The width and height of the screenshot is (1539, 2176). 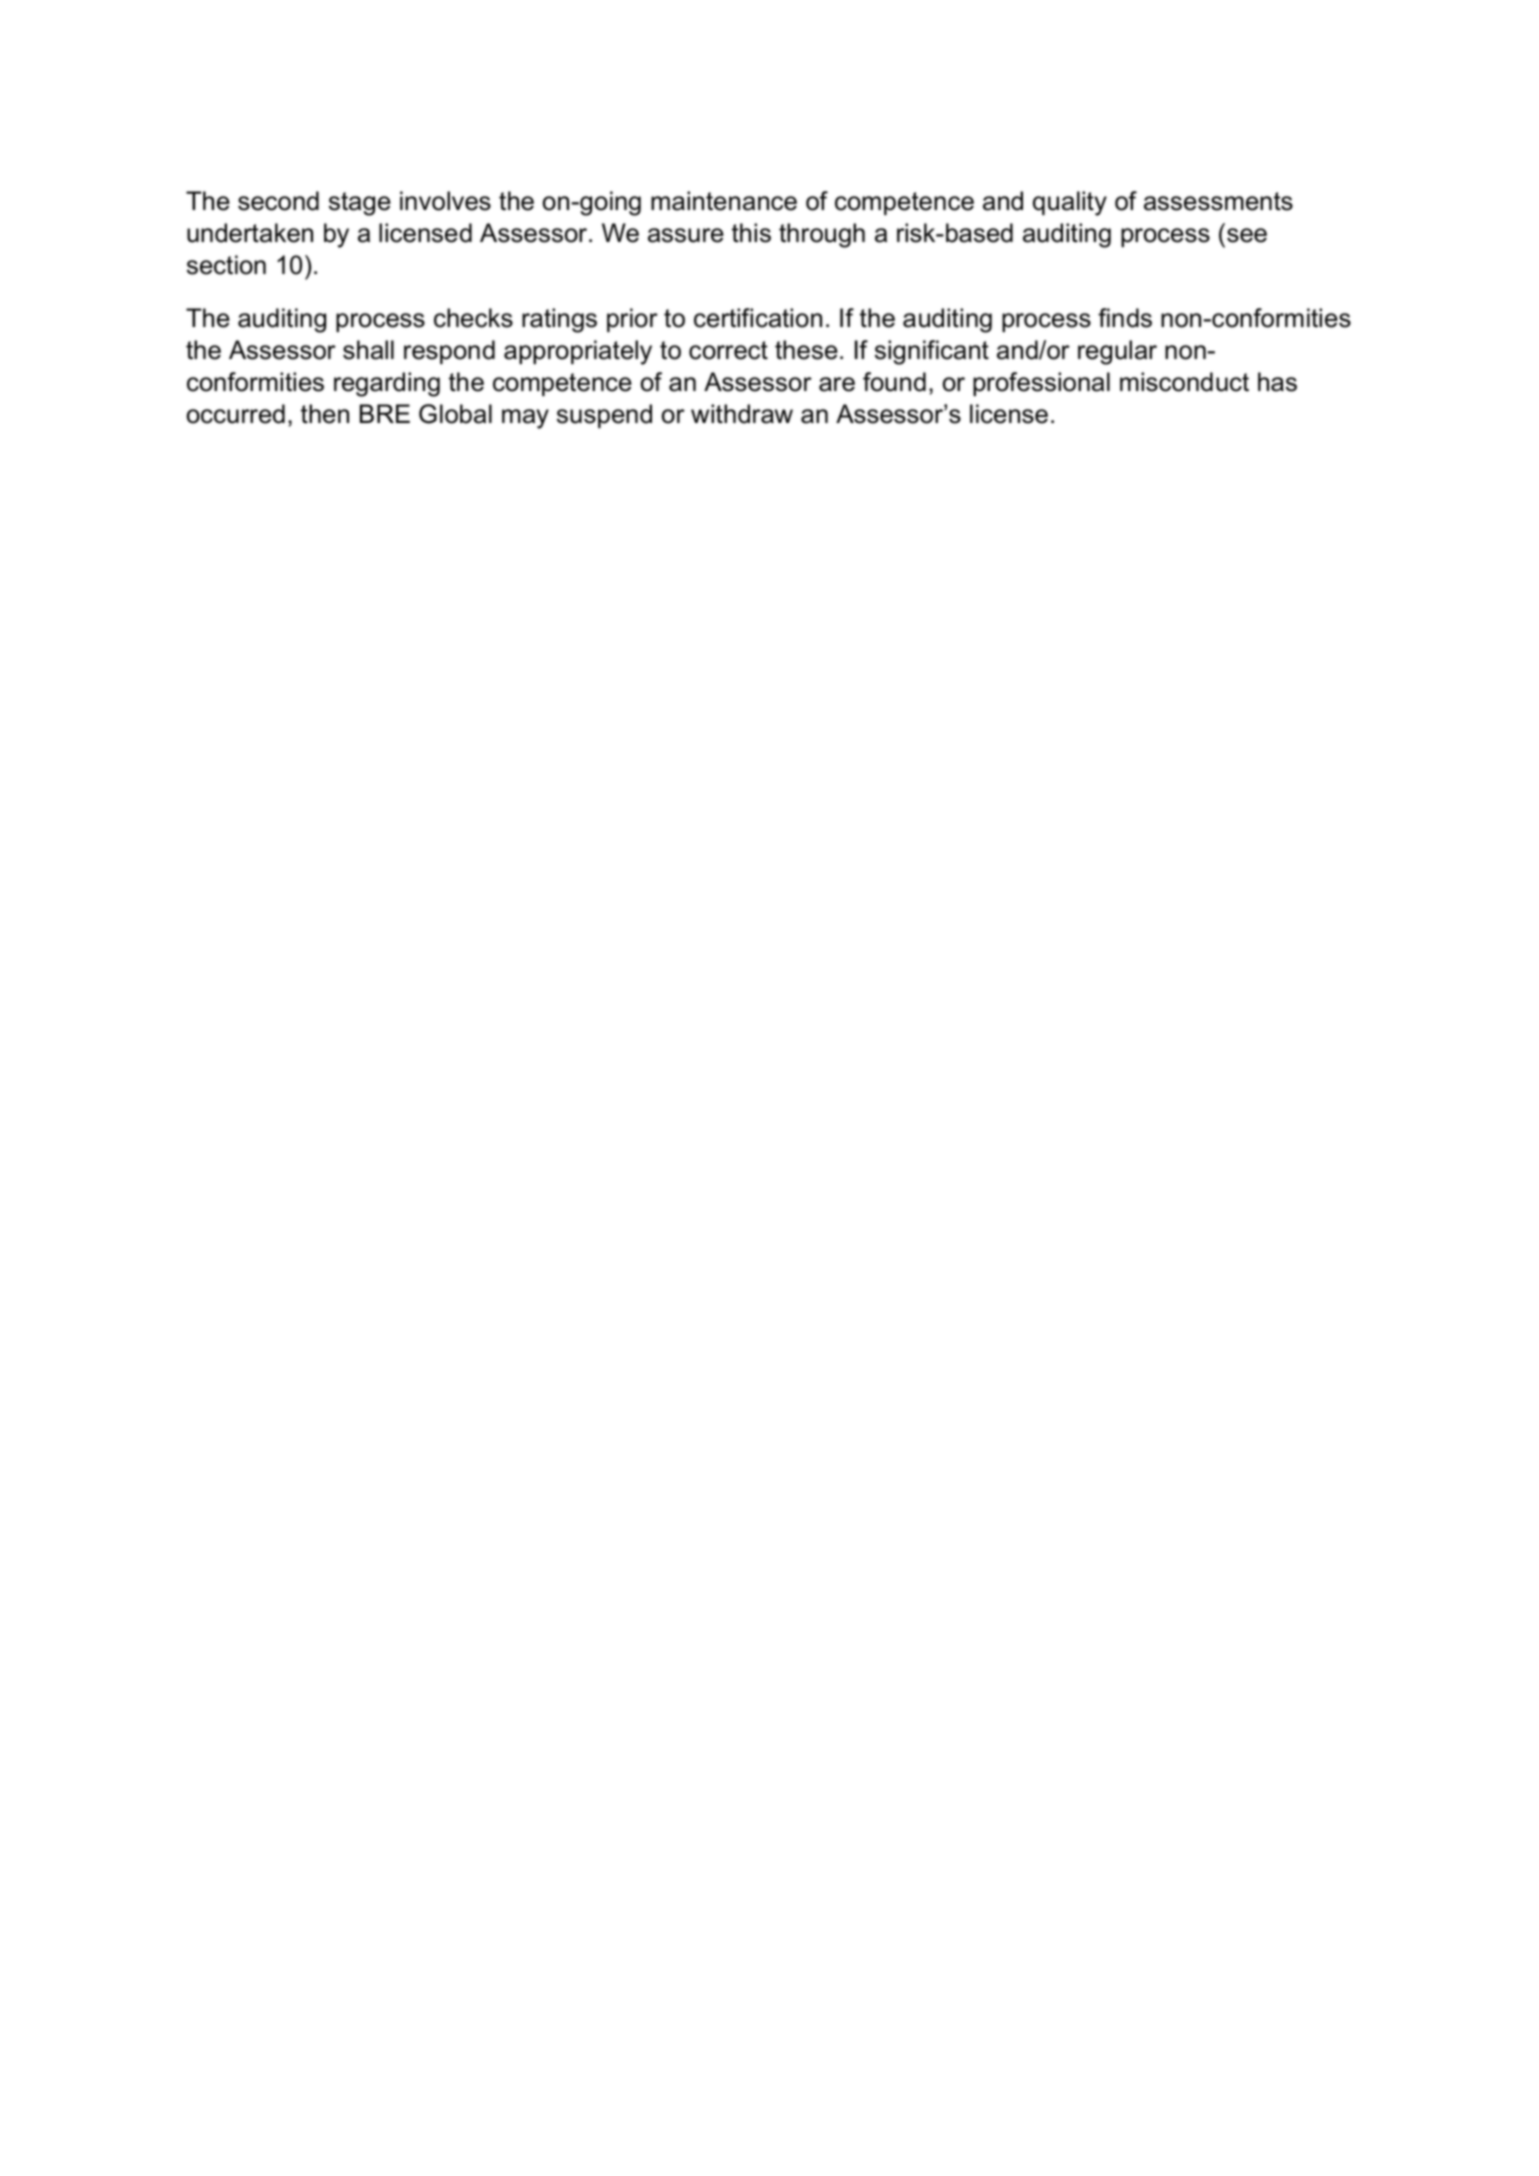 What do you see at coordinates (325, 414) in the screenshot?
I see `then` at bounding box center [325, 414].
